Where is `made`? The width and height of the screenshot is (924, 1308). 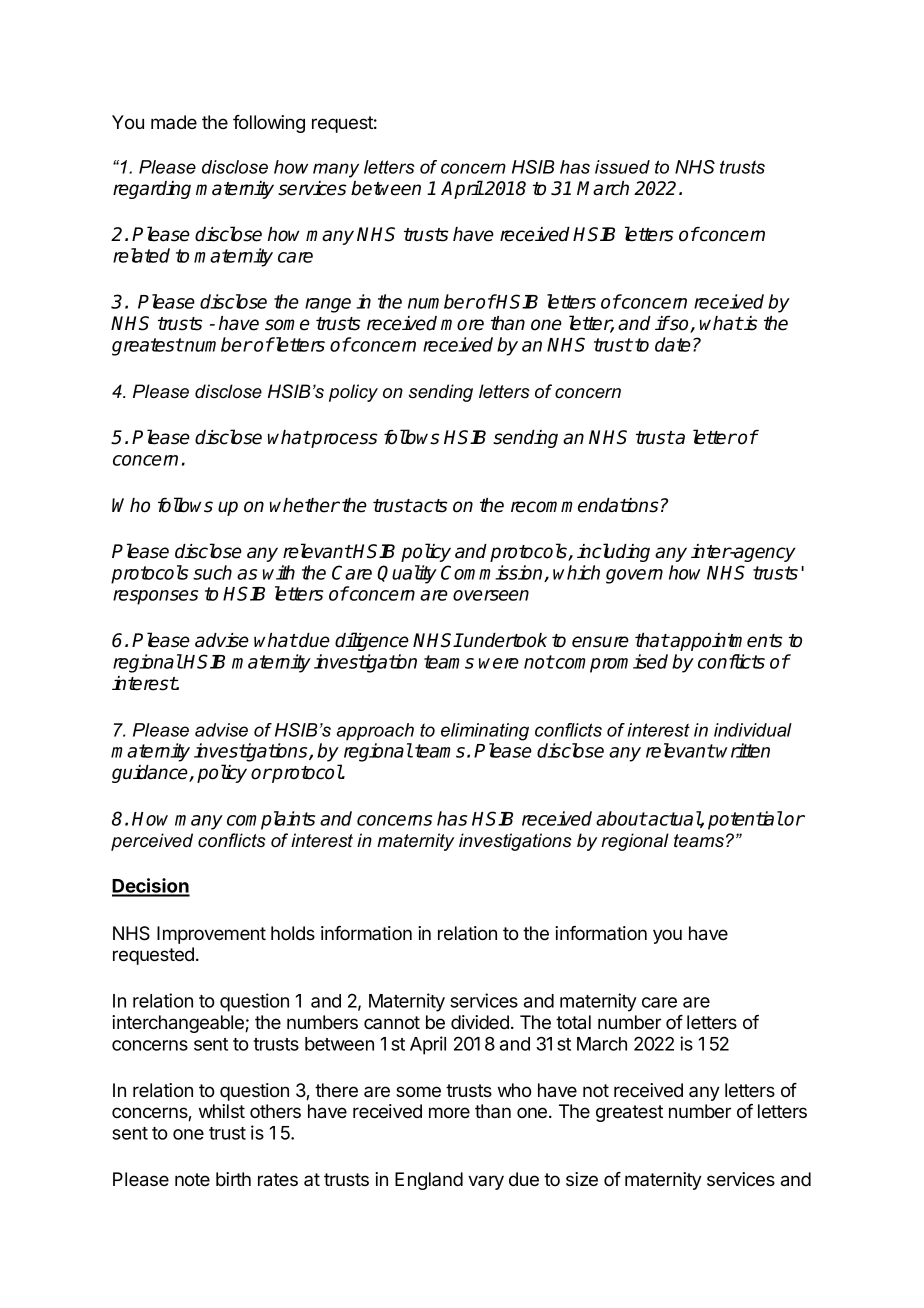 made is located at coordinates (174, 122).
